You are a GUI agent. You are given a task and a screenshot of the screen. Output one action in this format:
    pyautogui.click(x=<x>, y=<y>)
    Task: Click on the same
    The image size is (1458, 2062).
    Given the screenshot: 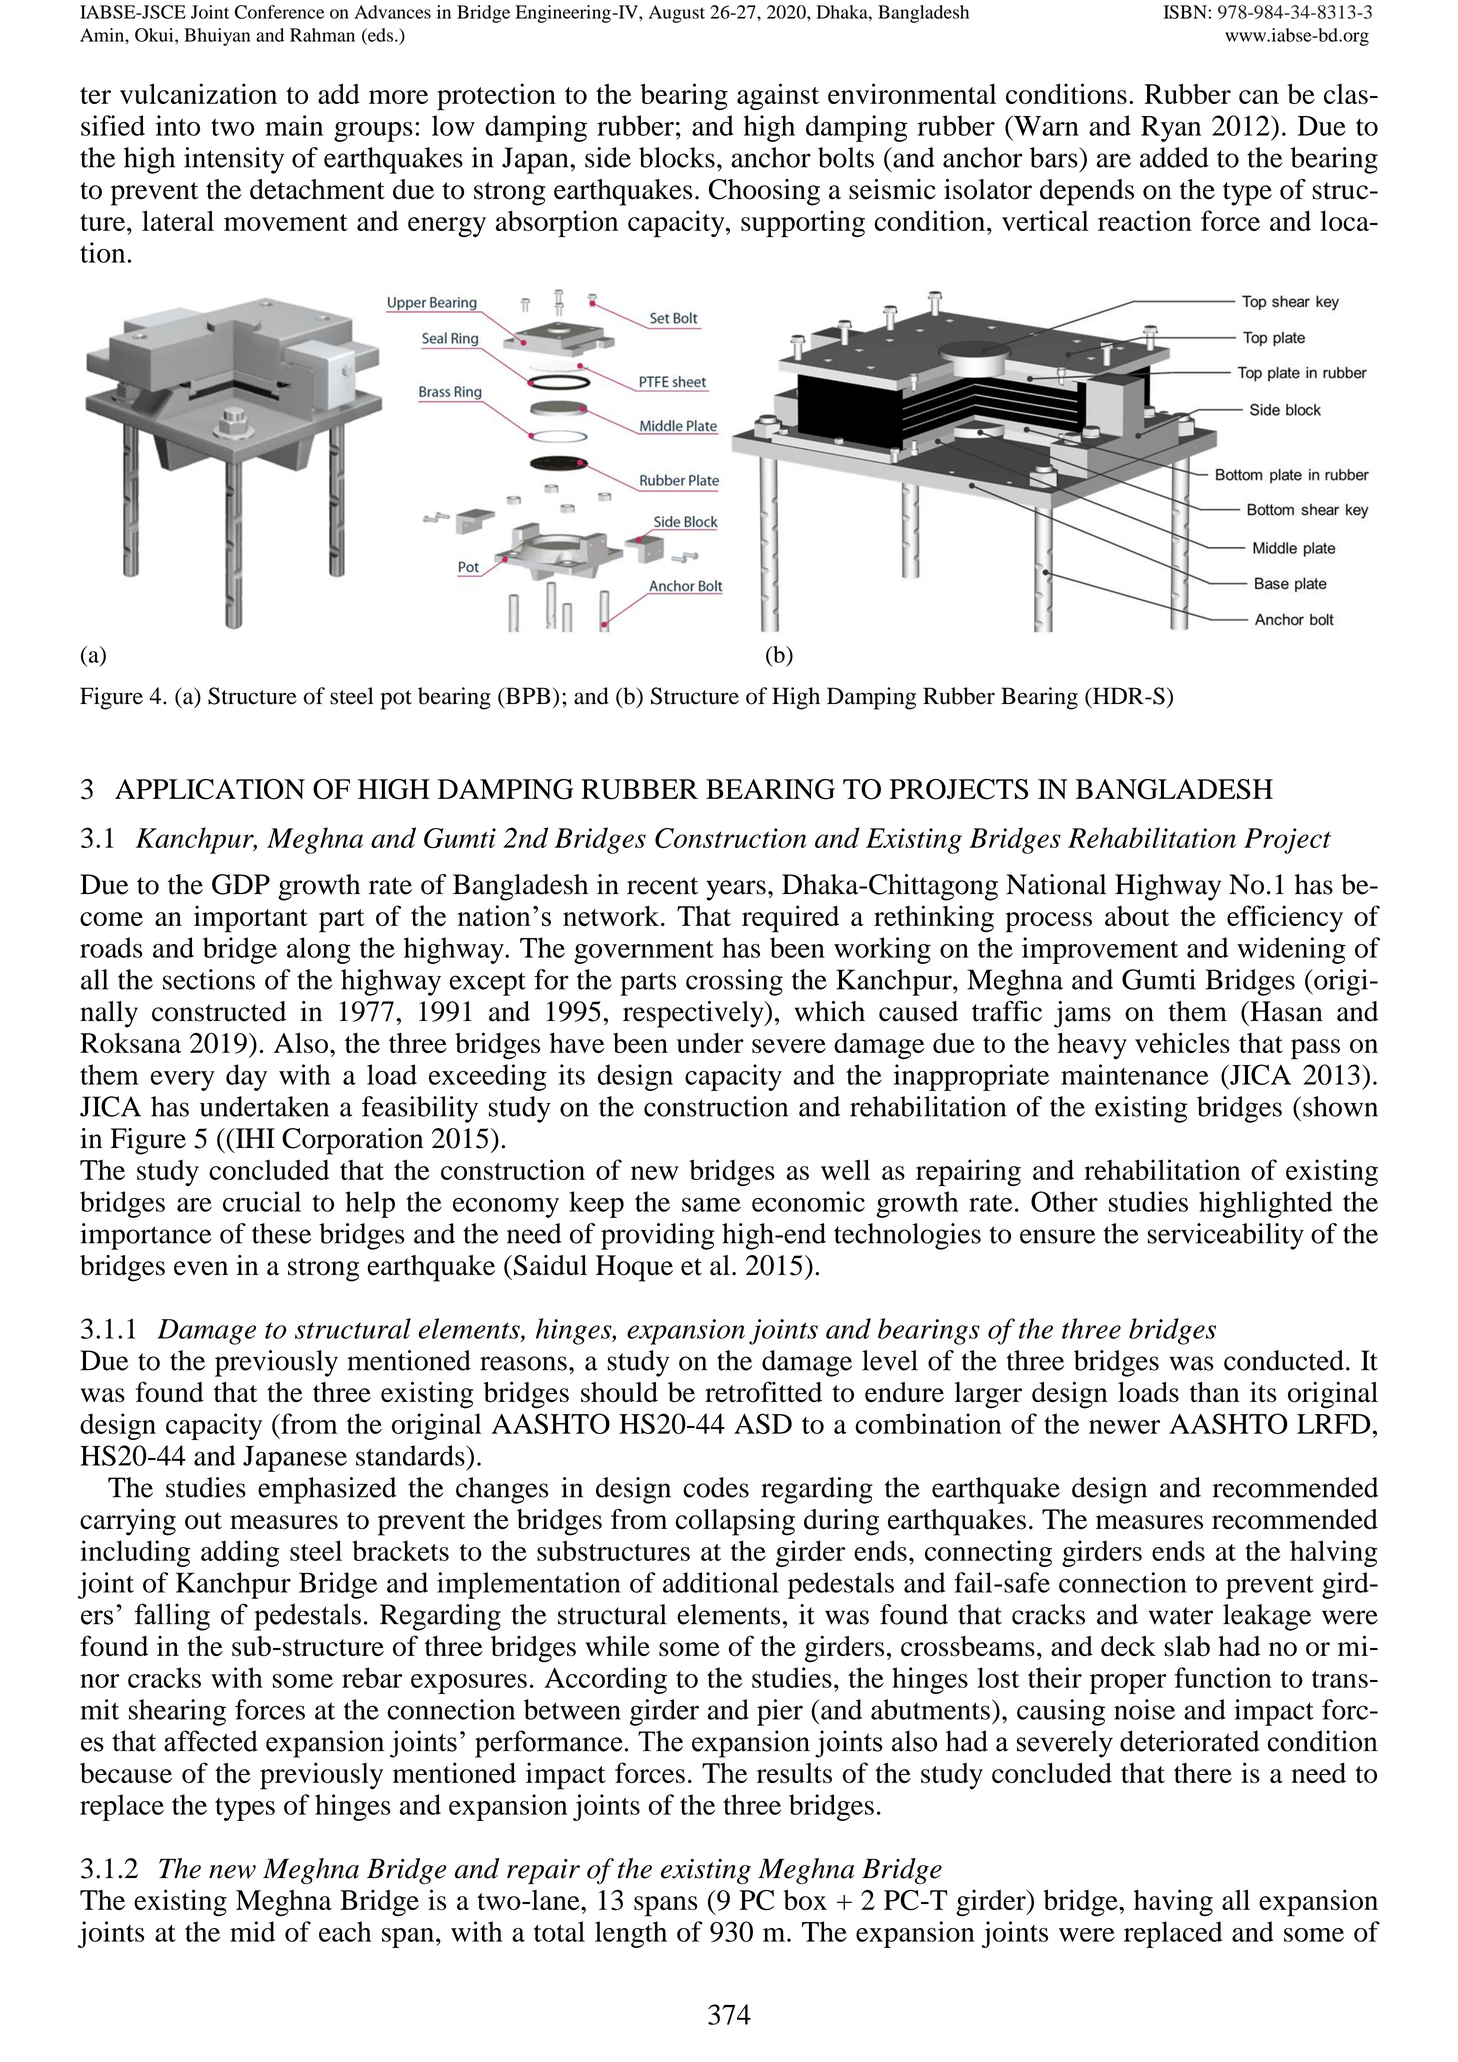 What is the action you would take?
    pyautogui.click(x=711, y=1205)
